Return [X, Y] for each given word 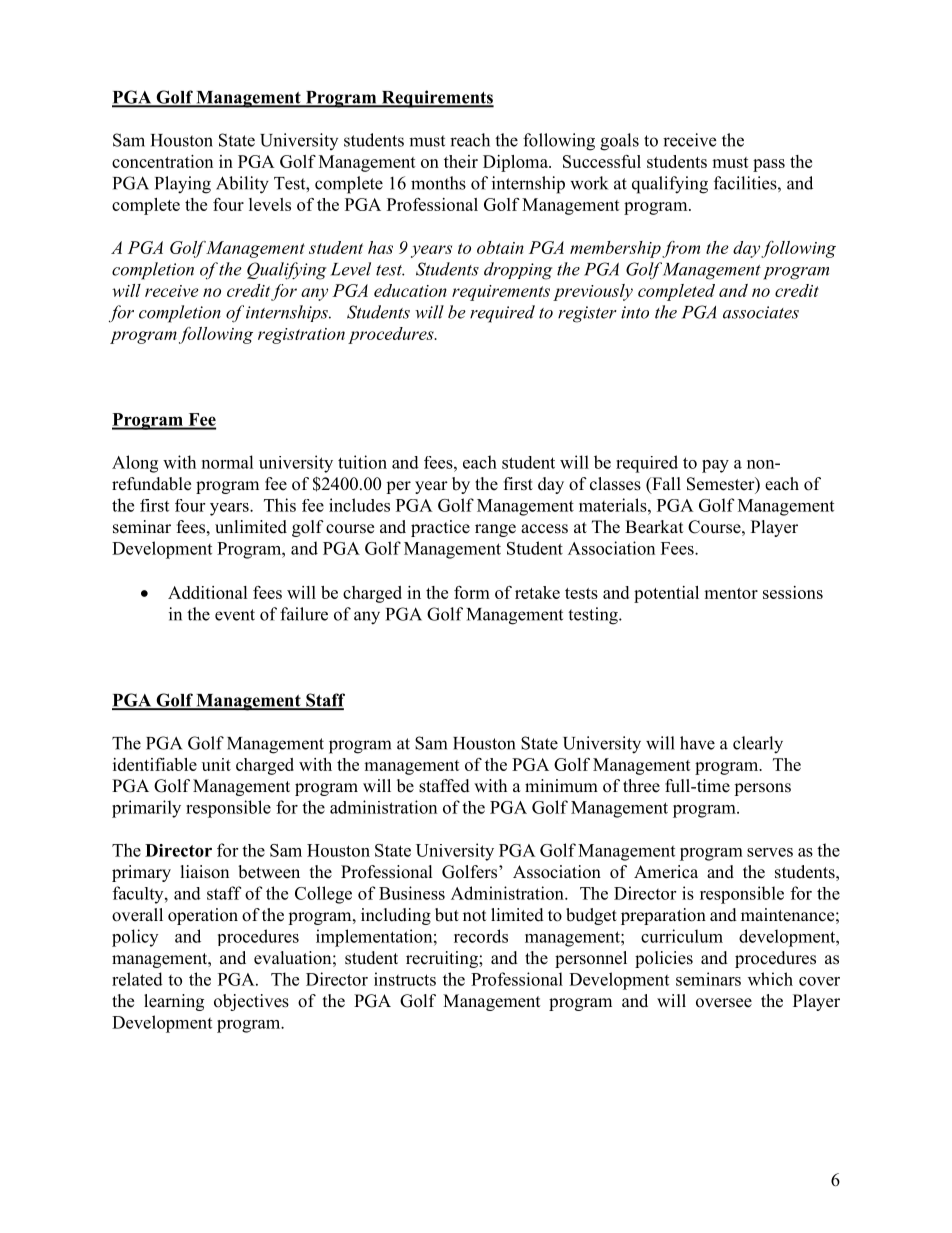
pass [769, 165]
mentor [731, 593]
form [472, 592]
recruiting [443, 959]
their [461, 161]
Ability [242, 185]
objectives [251, 1002]
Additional [208, 592]
